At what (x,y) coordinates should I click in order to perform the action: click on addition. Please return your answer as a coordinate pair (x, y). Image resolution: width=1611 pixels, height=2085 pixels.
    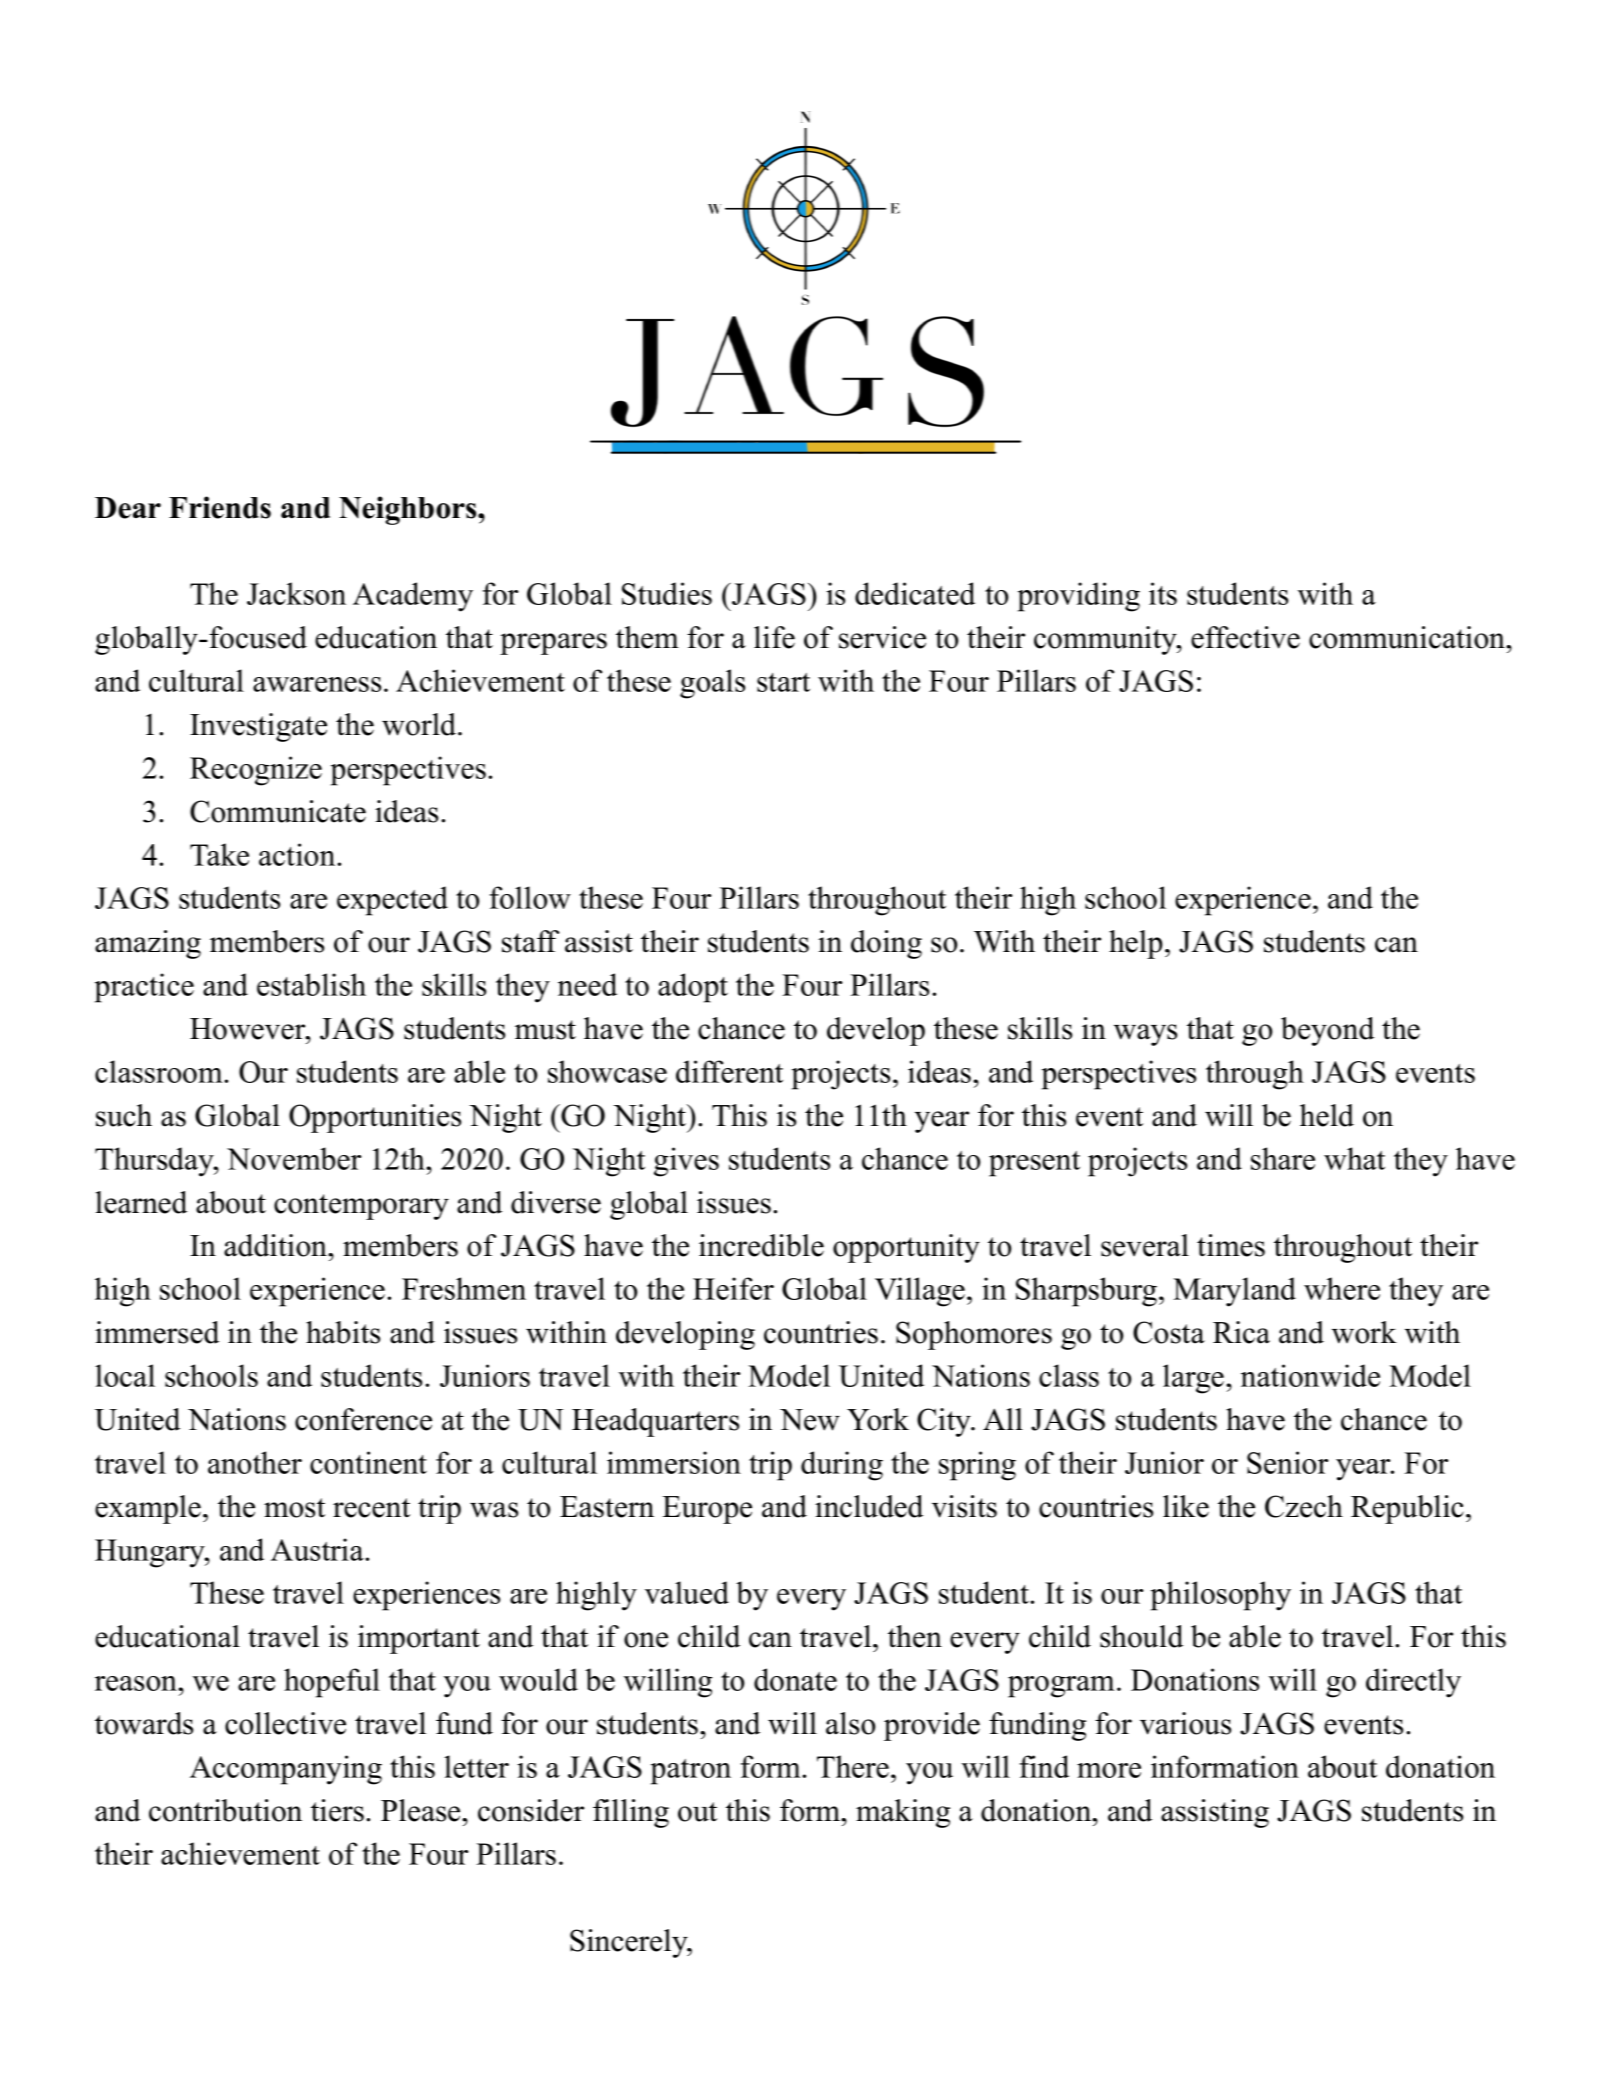
    Looking at the image, I should click on (277, 1245).
